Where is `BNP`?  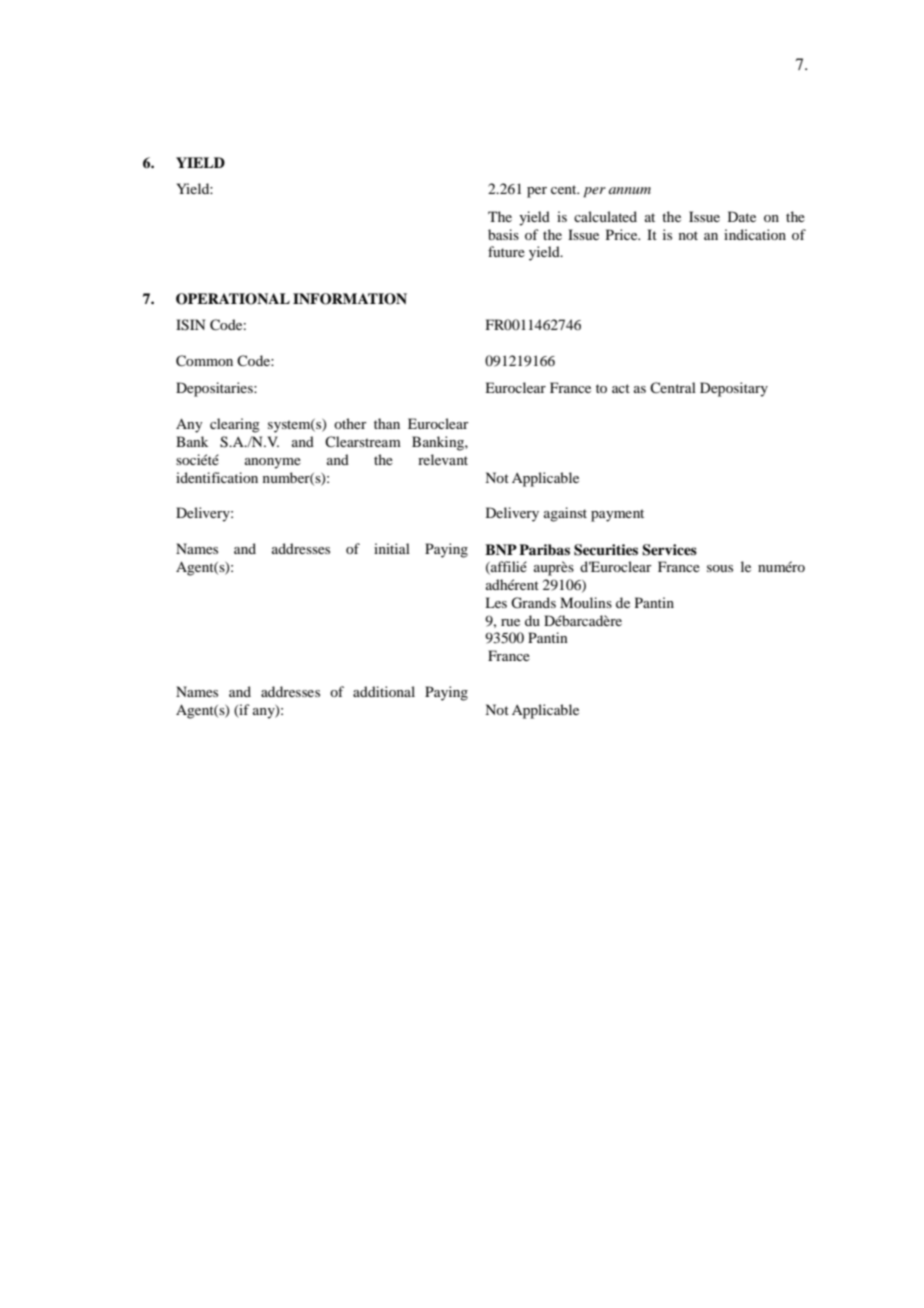
BNP is located at coordinates (501, 549).
